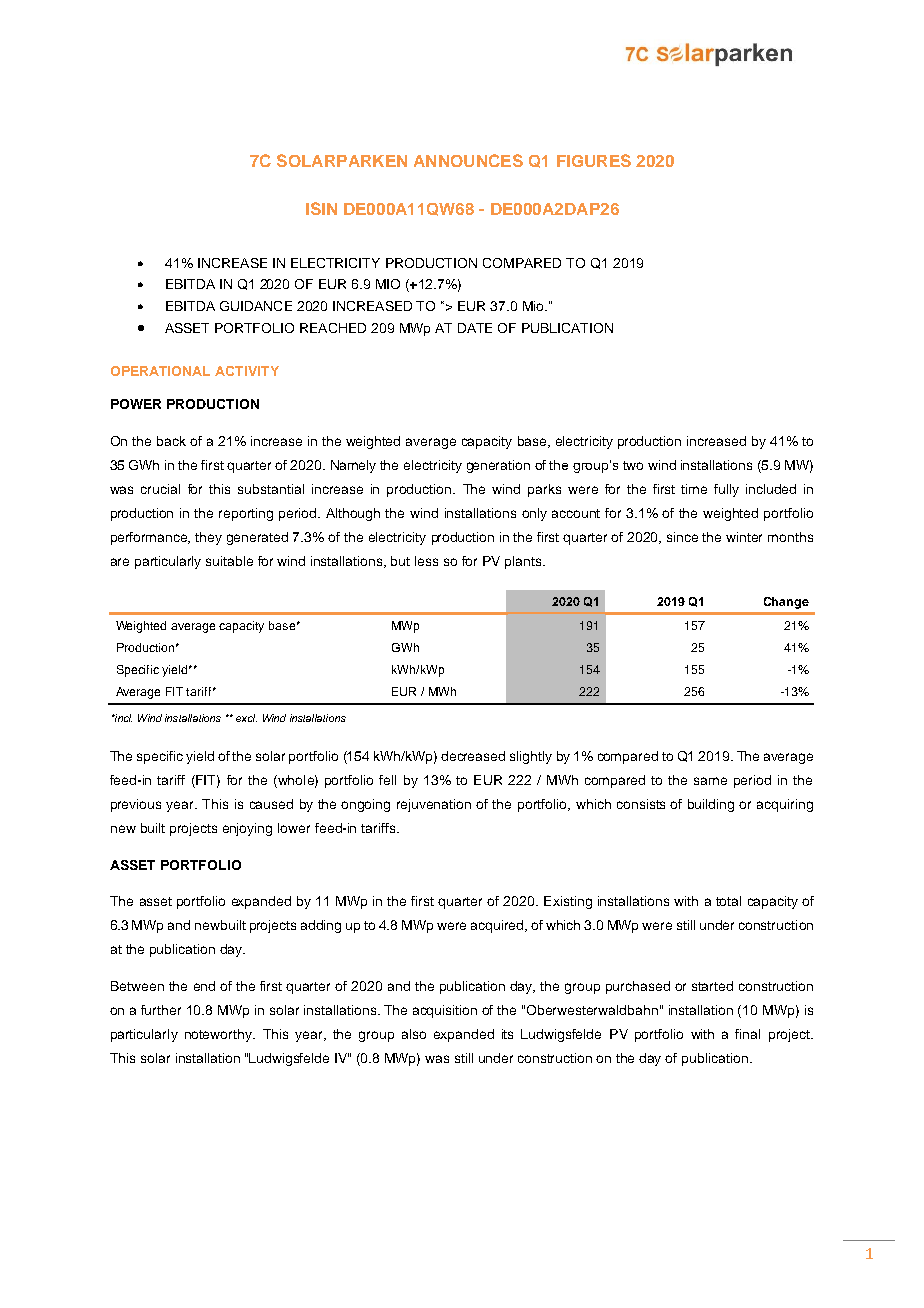 The width and height of the document is (924, 1308). I want to click on acquisition, so click(445, 1011).
